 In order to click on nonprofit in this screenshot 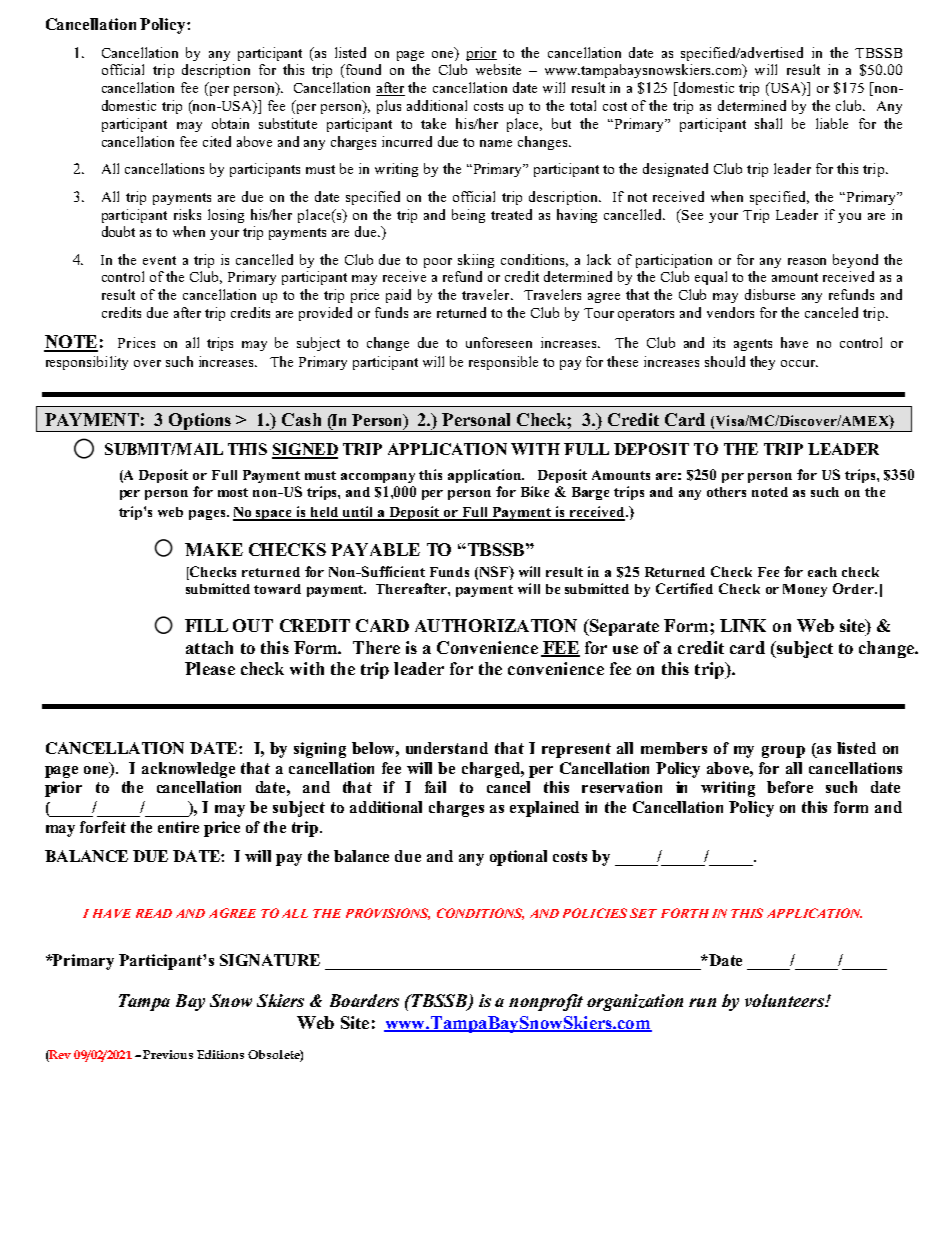, I will do `click(546, 1002)`.
